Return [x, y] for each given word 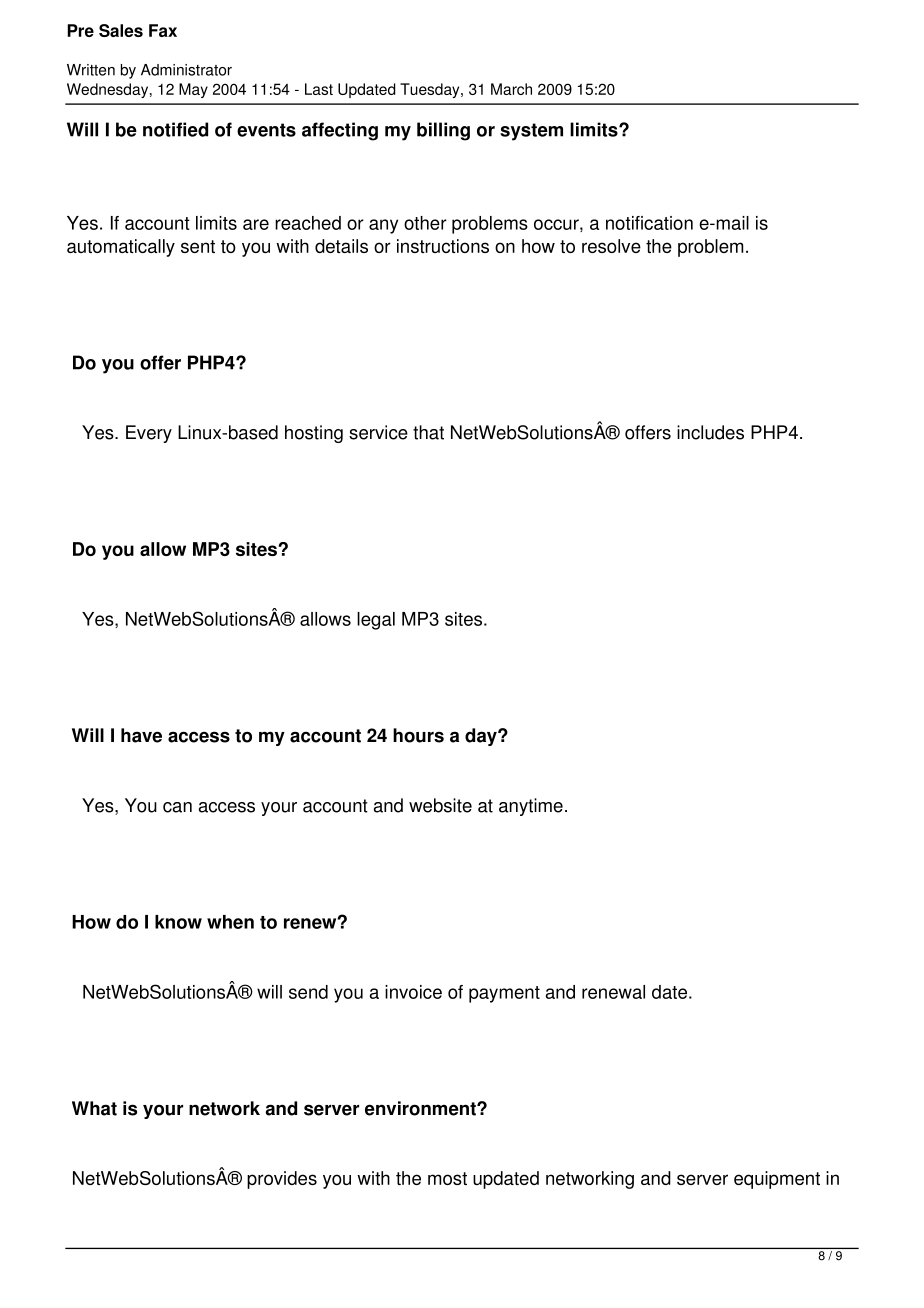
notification [649, 223]
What [94, 1108]
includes [710, 432]
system [531, 132]
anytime [531, 807]
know [178, 922]
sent [198, 246]
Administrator [186, 70]
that [428, 432]
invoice [413, 992]
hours [418, 735]
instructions [443, 246]
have [141, 735]
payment [504, 994]
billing [443, 131]
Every [149, 434]
